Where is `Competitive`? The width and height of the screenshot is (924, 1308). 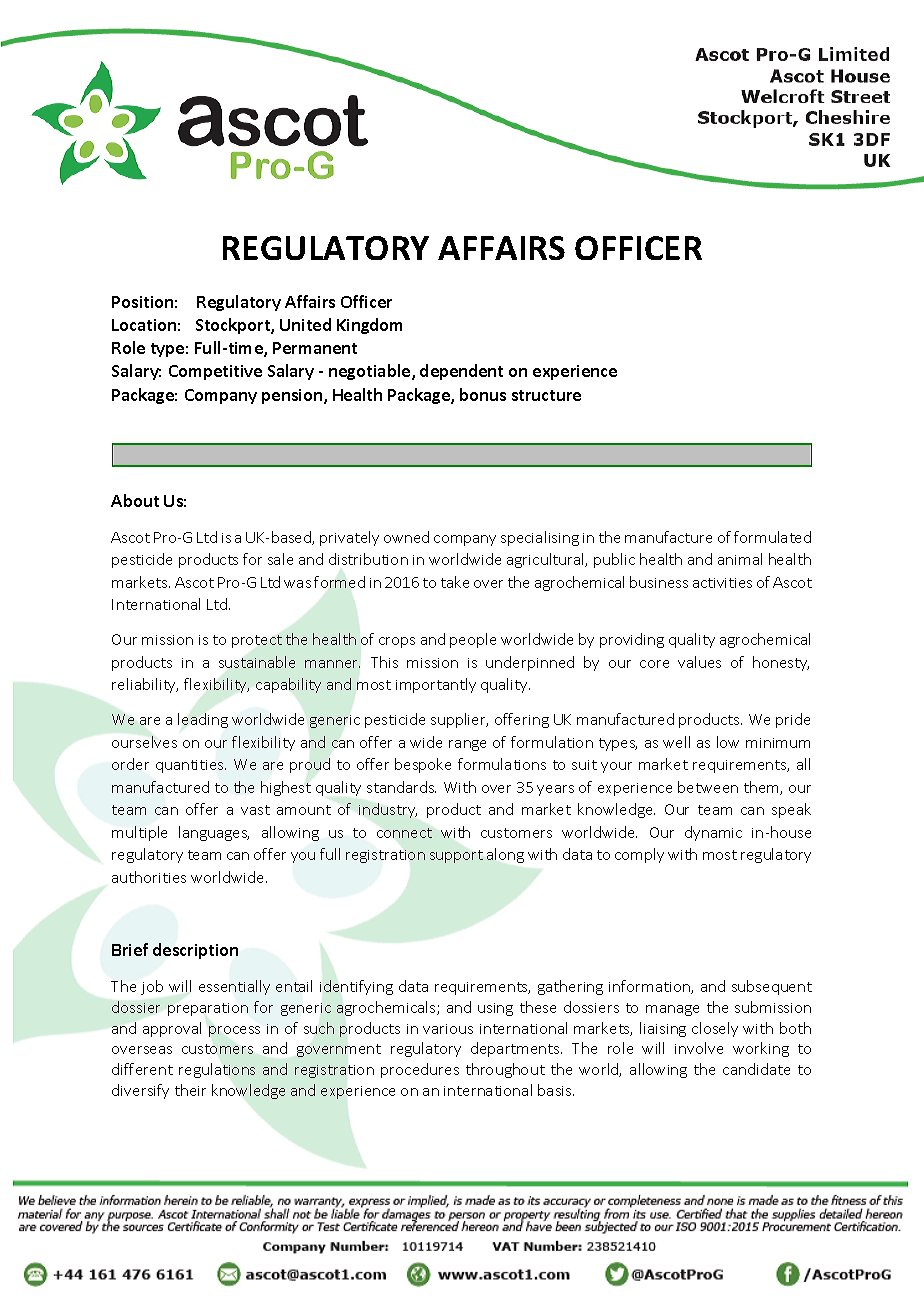
Competitive is located at coordinates (215, 372).
